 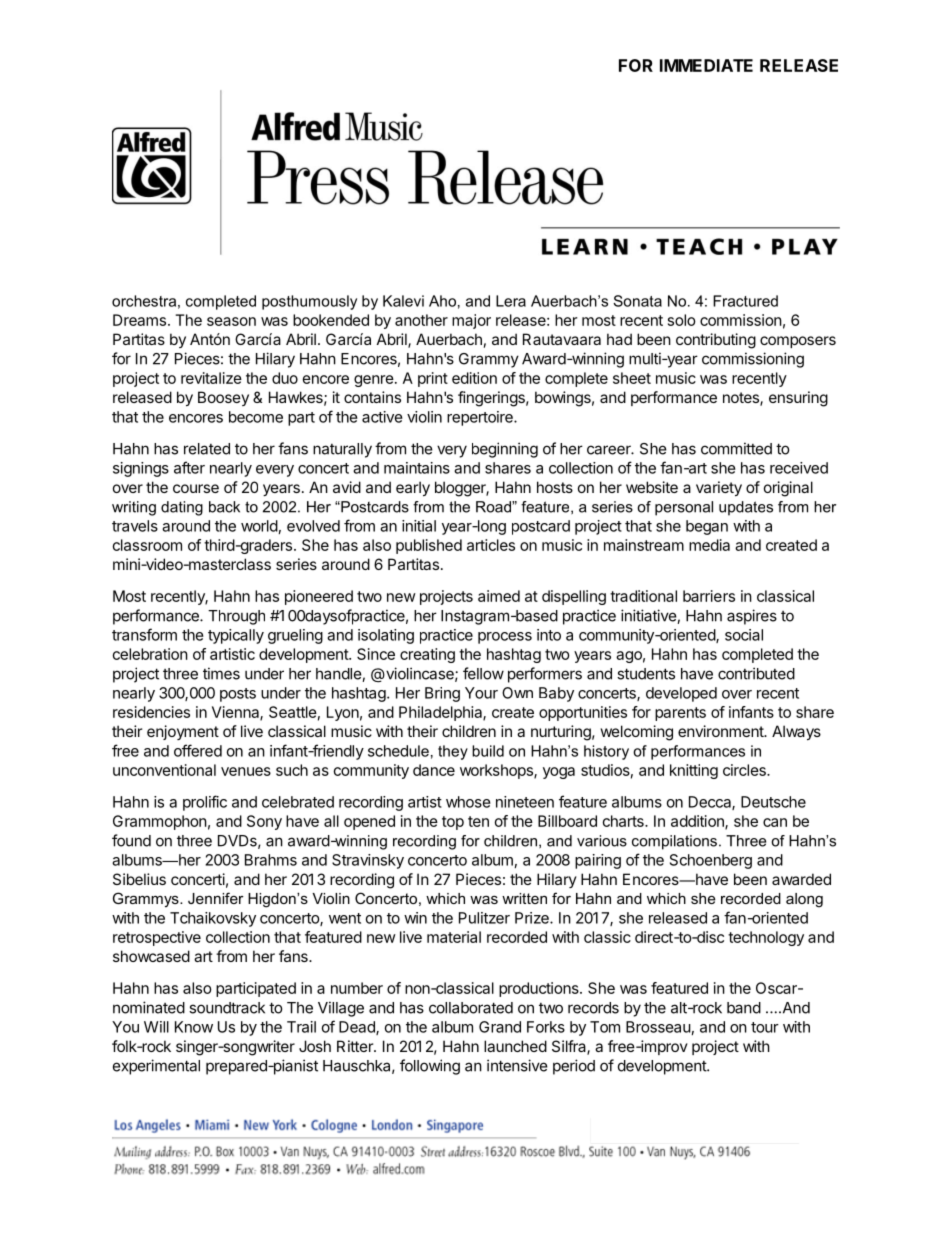 I want to click on Know, so click(x=194, y=1027).
